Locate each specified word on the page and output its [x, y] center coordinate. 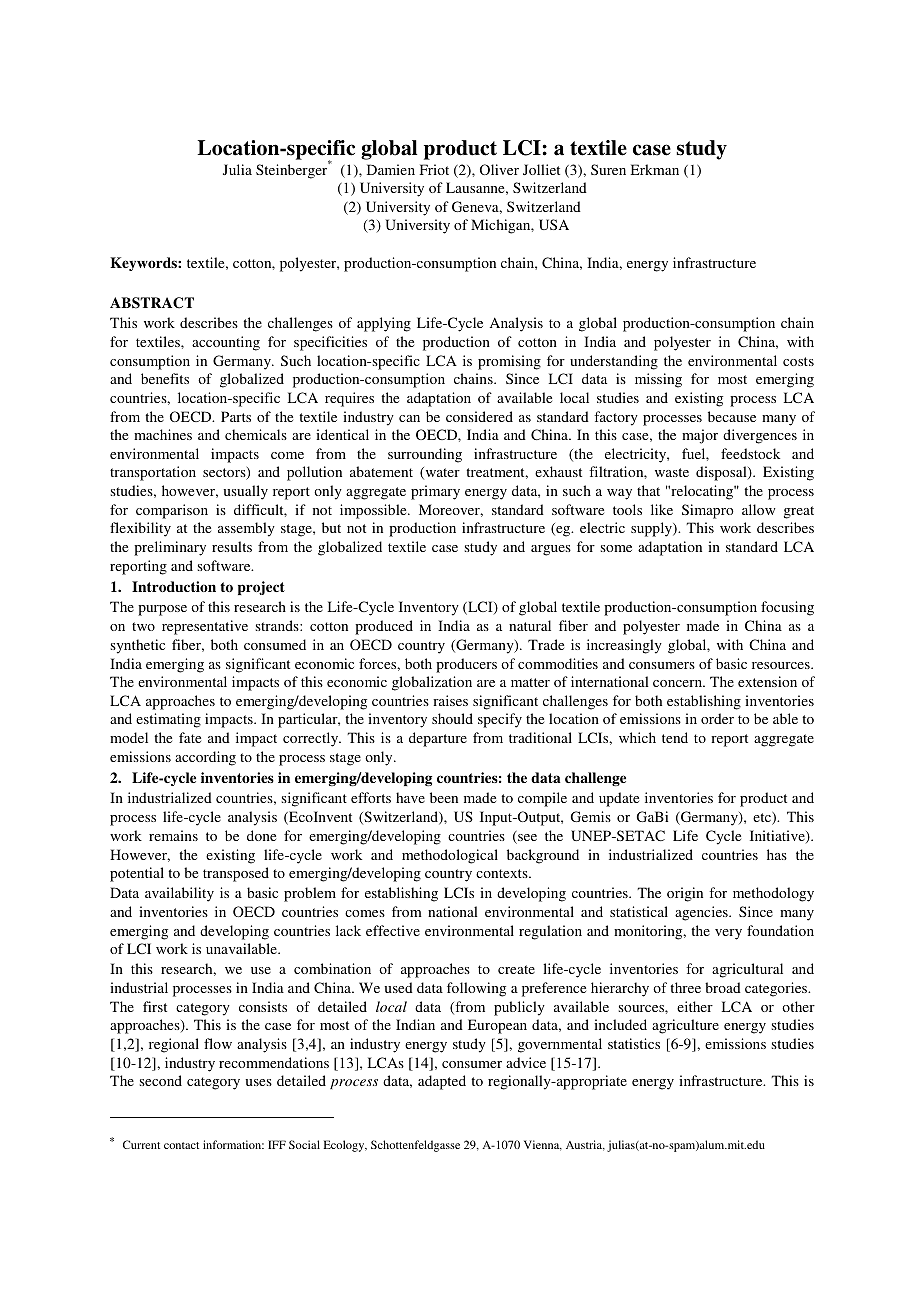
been [444, 797]
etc [763, 818]
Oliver [499, 169]
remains [173, 835]
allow [759, 509]
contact [181, 1145]
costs [798, 361]
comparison [172, 511]
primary [435, 492]
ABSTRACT [152, 303]
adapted [442, 1082]
